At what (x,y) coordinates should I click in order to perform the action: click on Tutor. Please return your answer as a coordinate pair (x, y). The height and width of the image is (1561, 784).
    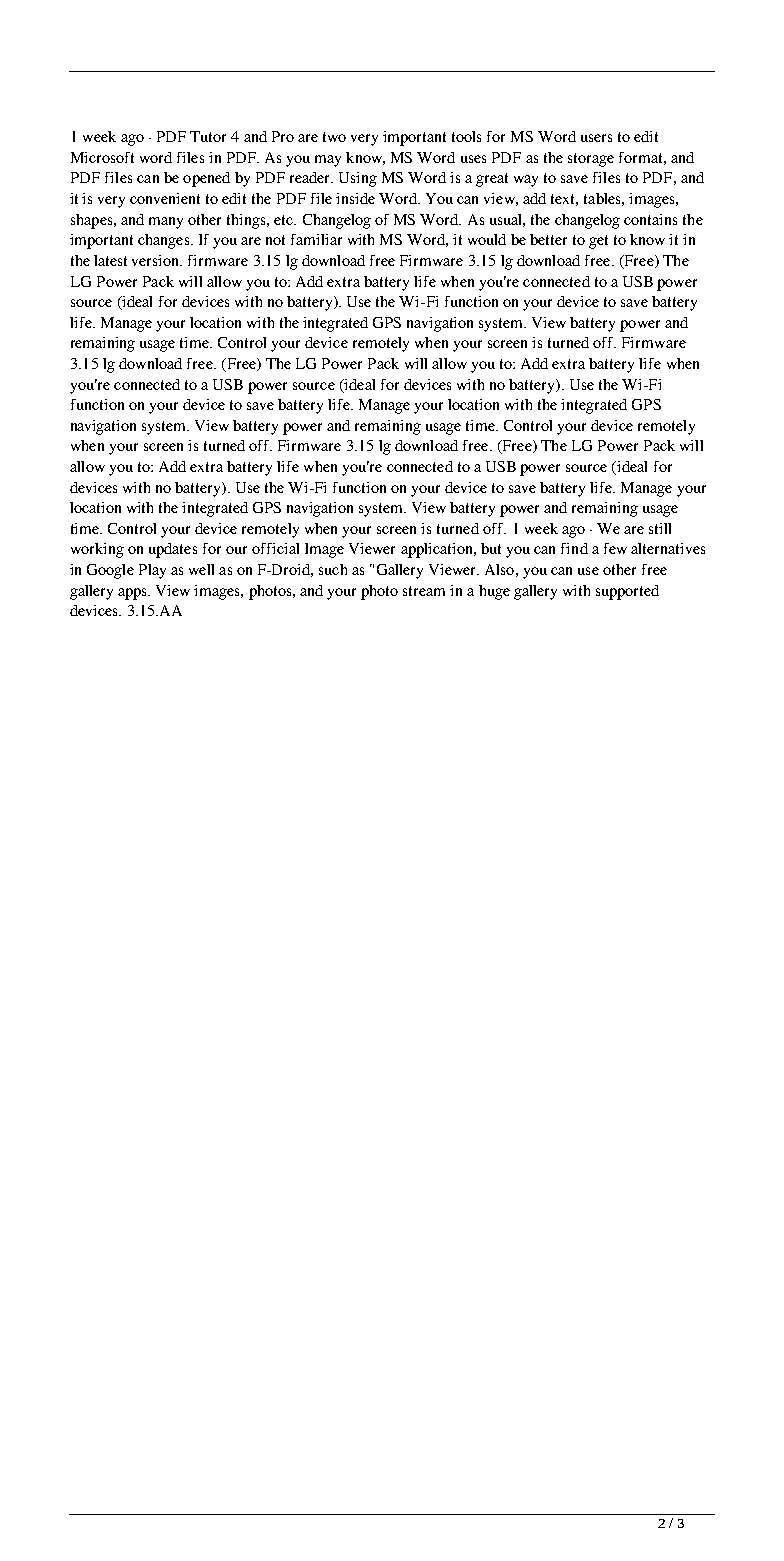
    Looking at the image, I should click on (208, 136).
